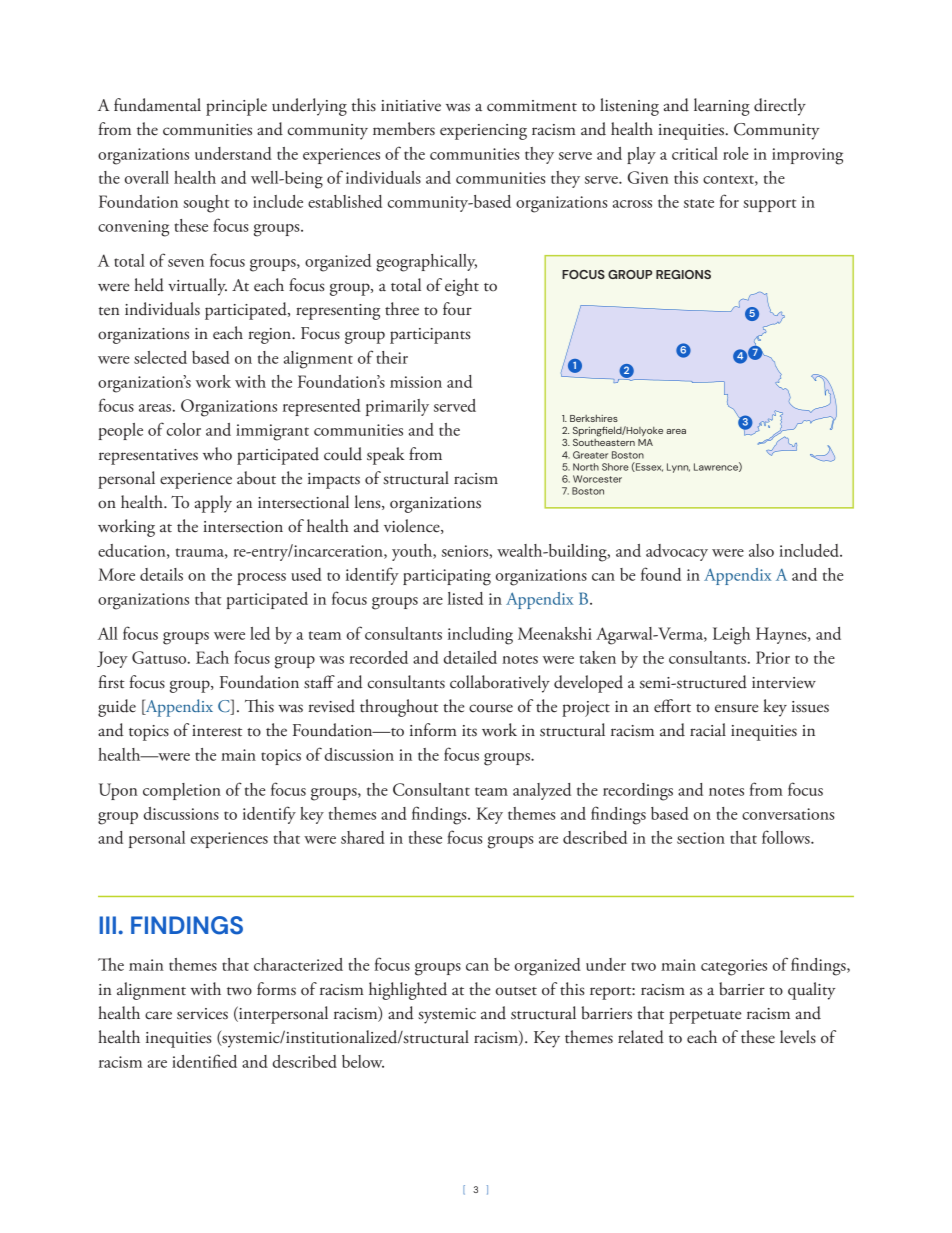  What do you see at coordinates (184, 429) in the document?
I see `color` at bounding box center [184, 429].
